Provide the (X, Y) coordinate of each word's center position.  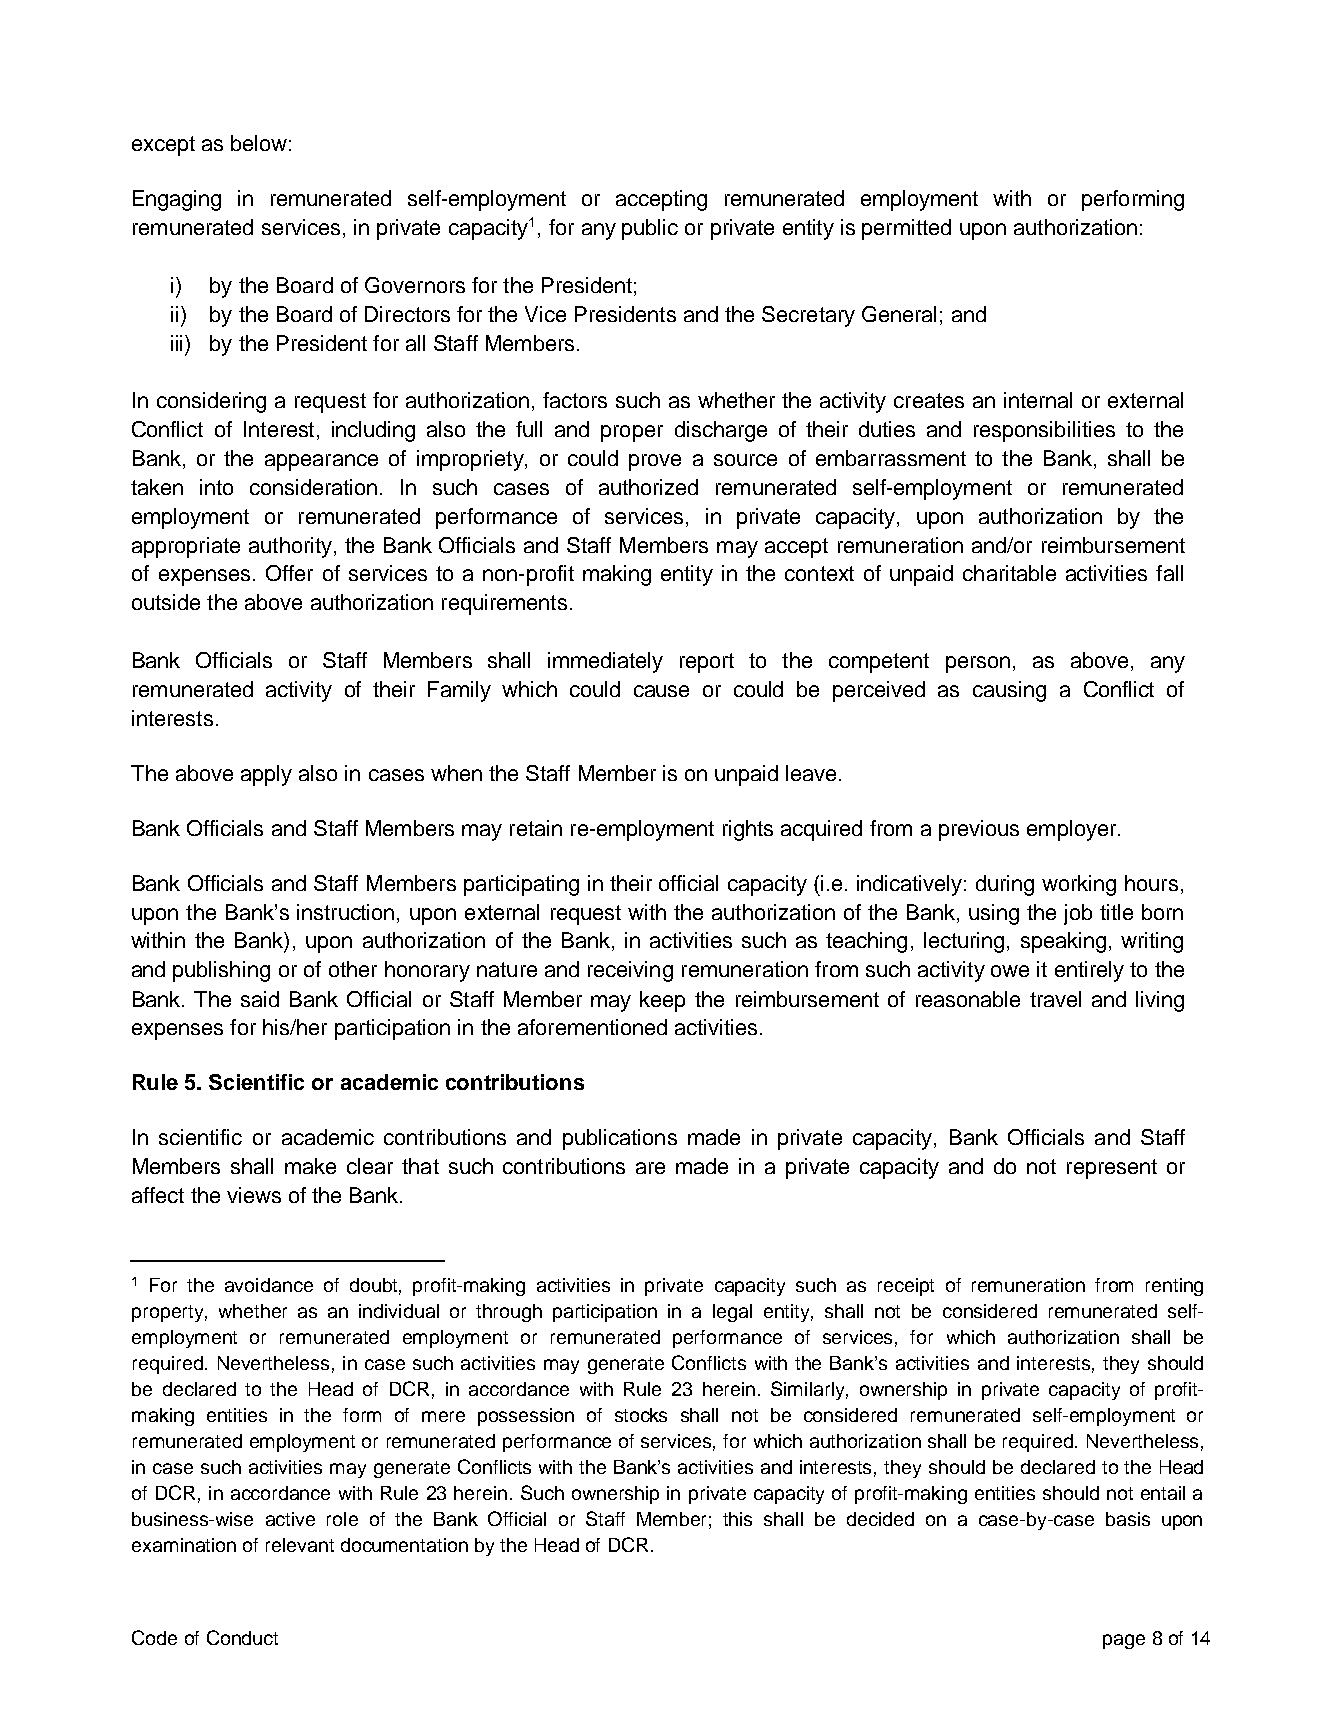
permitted (906, 229)
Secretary (808, 316)
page (1124, 1641)
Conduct (242, 1637)
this (737, 1519)
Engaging (177, 200)
